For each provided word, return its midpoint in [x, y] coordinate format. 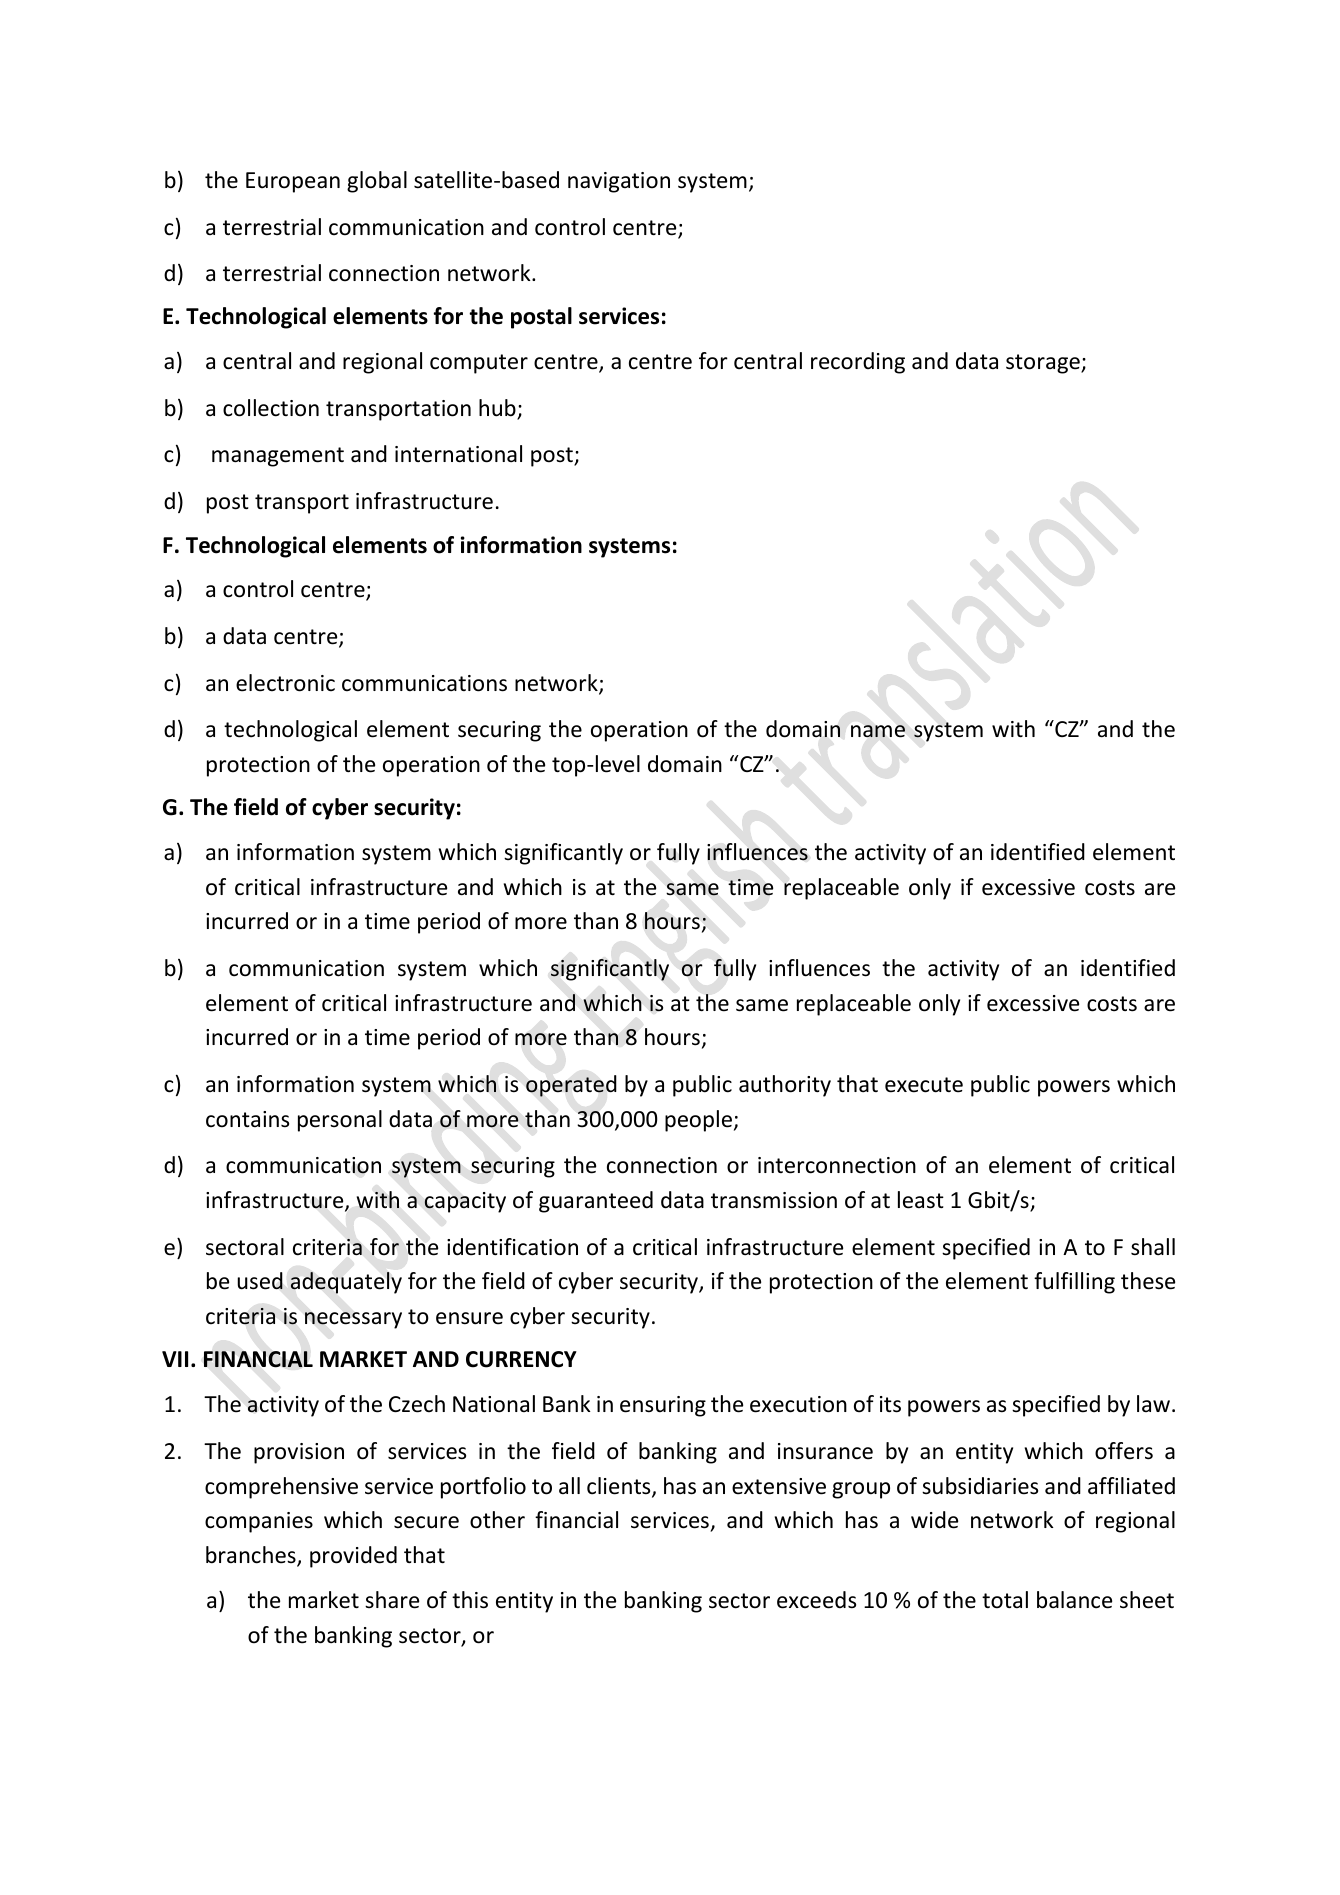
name [878, 731]
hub [498, 409]
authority [785, 1086]
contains [247, 1119]
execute [924, 1085]
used [260, 1281]
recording [858, 363]
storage [1044, 364]
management [278, 457]
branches [252, 1556]
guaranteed [596, 1202]
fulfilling [1074, 1283]
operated [571, 1086]
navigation [619, 182]
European [293, 182]
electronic [285, 683]
